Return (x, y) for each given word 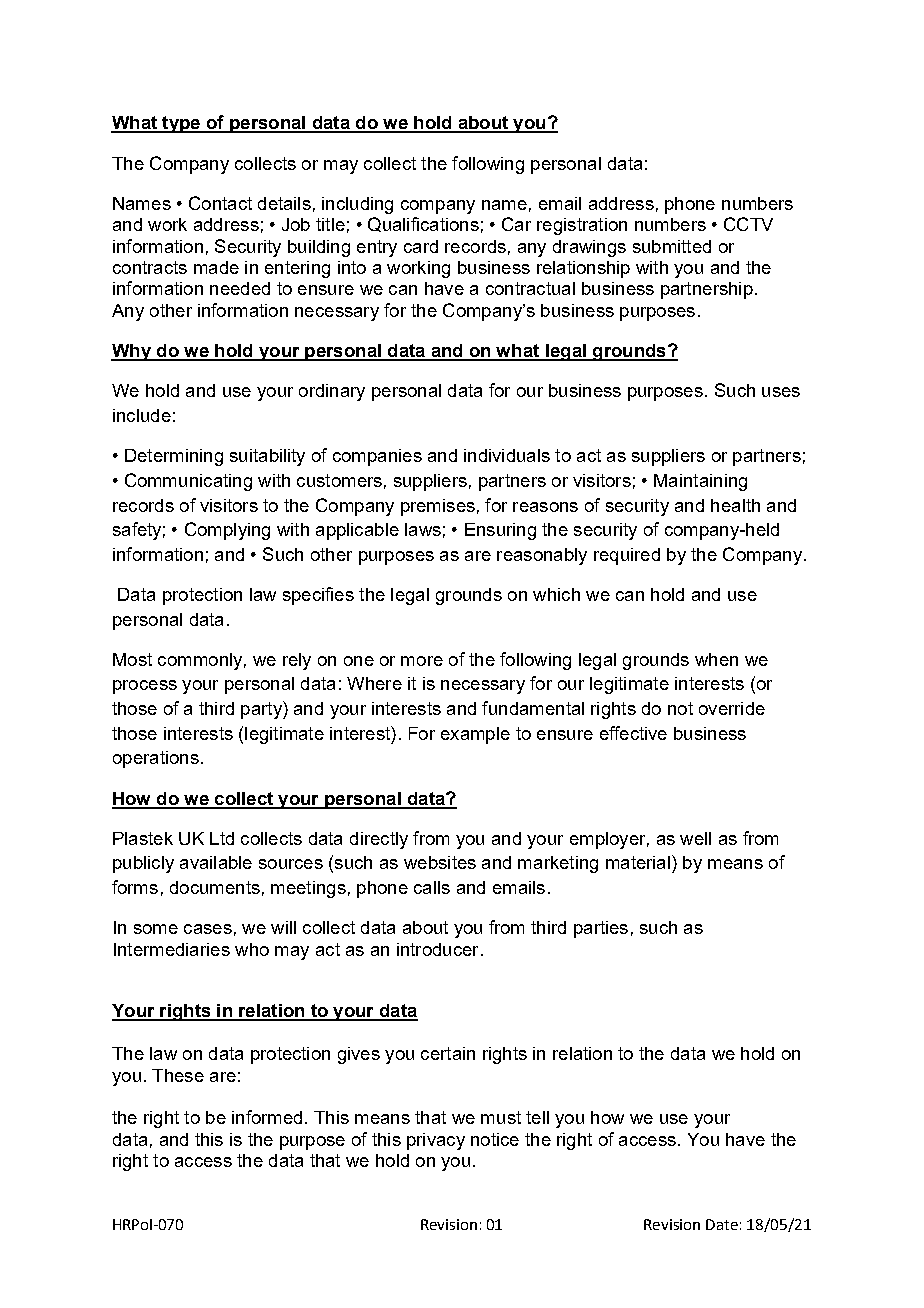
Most (132, 659)
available (216, 862)
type (181, 124)
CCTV (748, 224)
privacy (436, 1141)
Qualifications (423, 224)
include (142, 415)
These (178, 1075)
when (716, 659)
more (422, 661)
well (695, 838)
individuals (507, 455)
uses (781, 392)
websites (440, 862)
